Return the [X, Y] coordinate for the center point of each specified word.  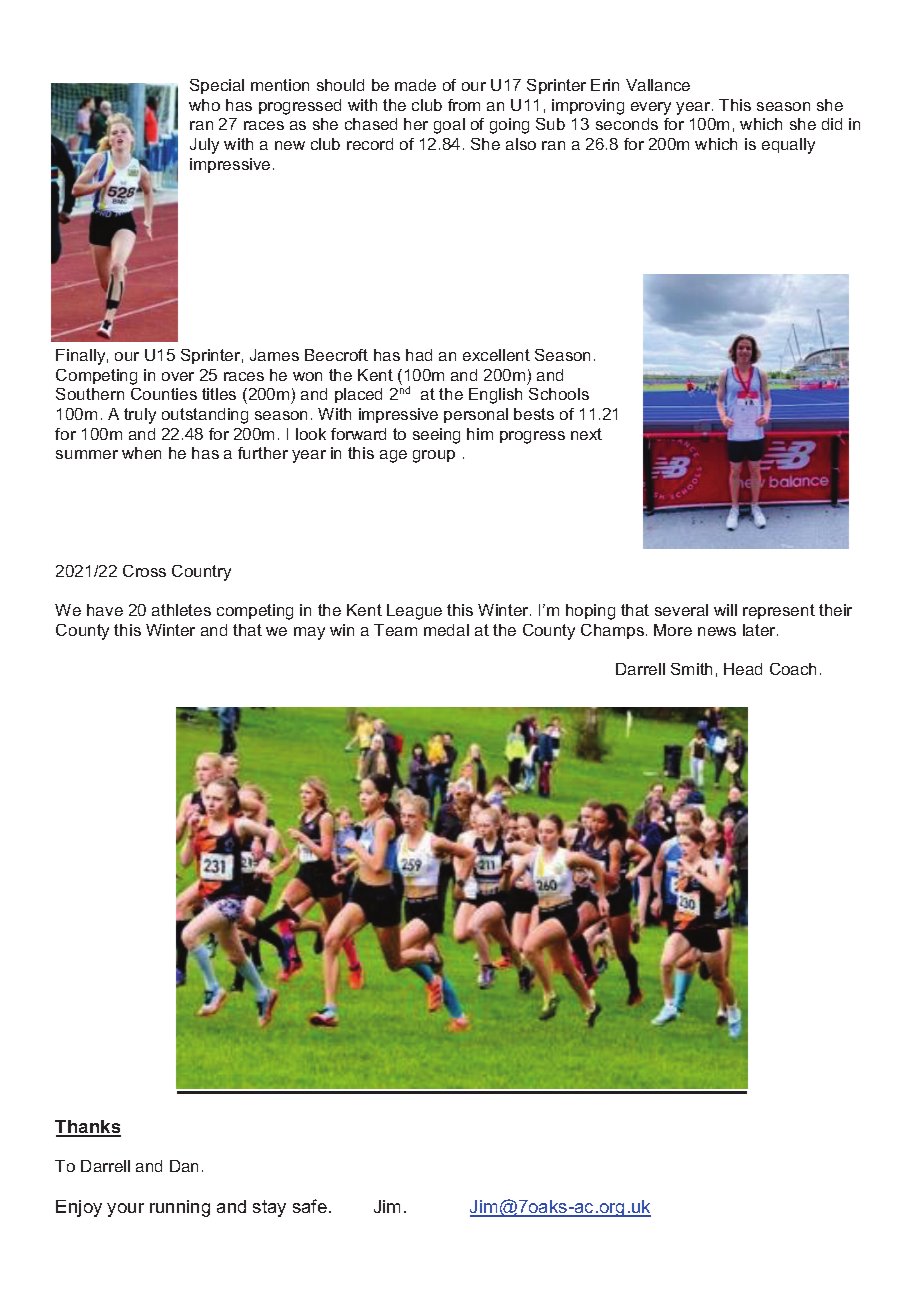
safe [310, 1206]
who [204, 105]
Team [395, 630]
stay [269, 1208]
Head [743, 669]
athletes [181, 610]
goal [449, 126]
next [586, 434]
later [760, 630]
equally [788, 146]
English [495, 396]
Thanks [88, 1128]
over [178, 376]
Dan [184, 1166]
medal [446, 630]
